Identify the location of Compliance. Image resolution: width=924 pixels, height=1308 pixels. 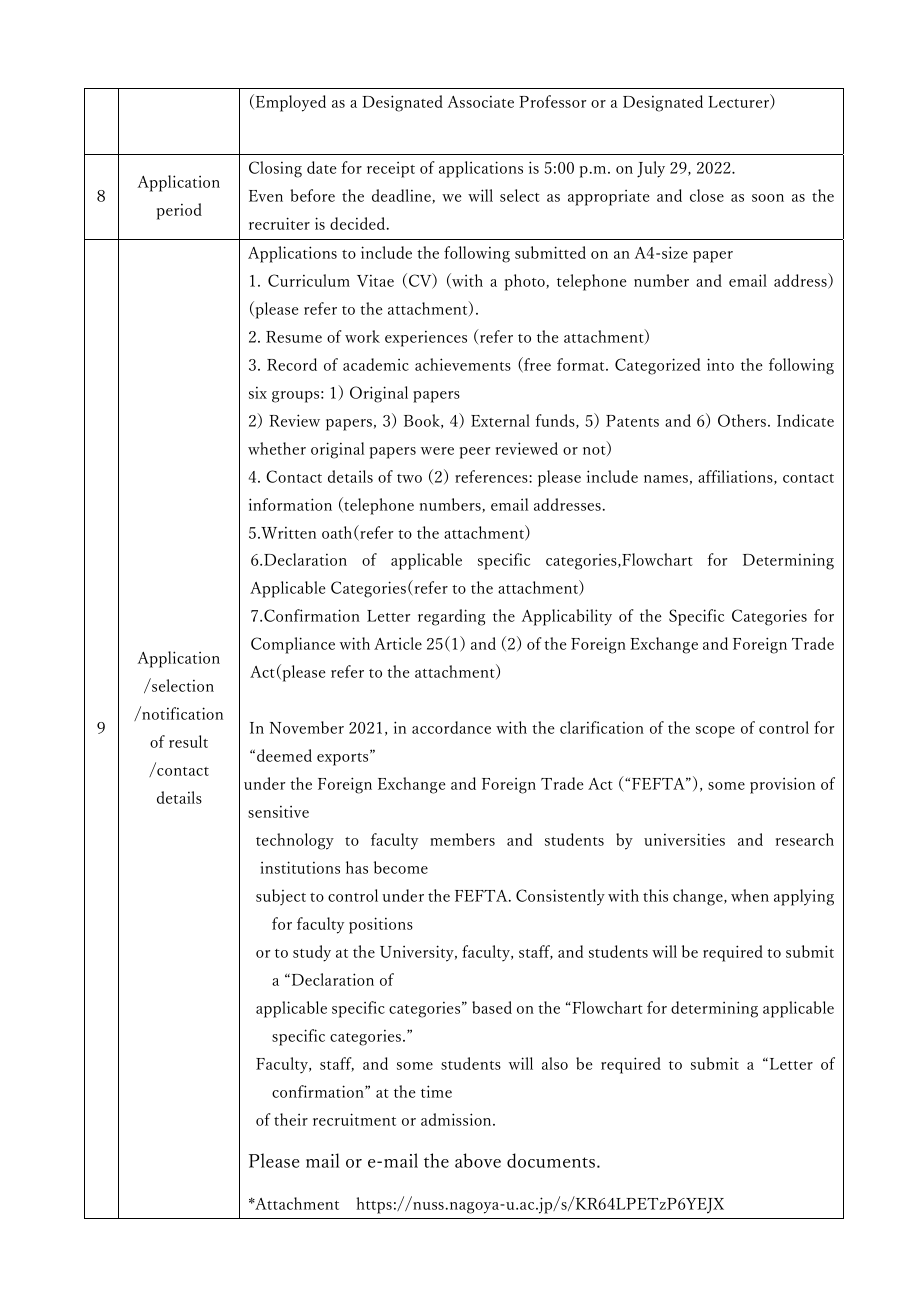
(293, 645).
